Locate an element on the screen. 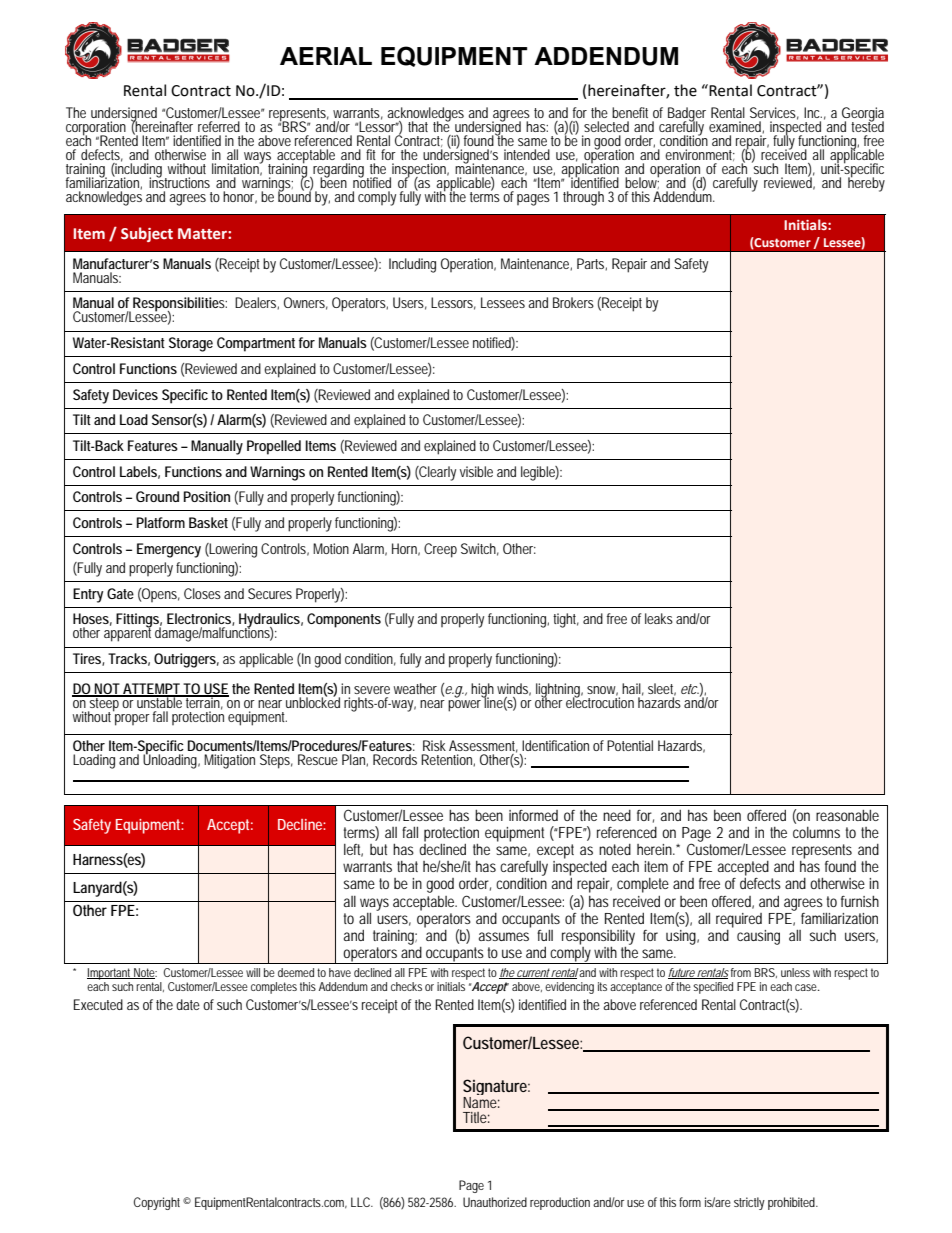  leaks is located at coordinates (659, 618).
